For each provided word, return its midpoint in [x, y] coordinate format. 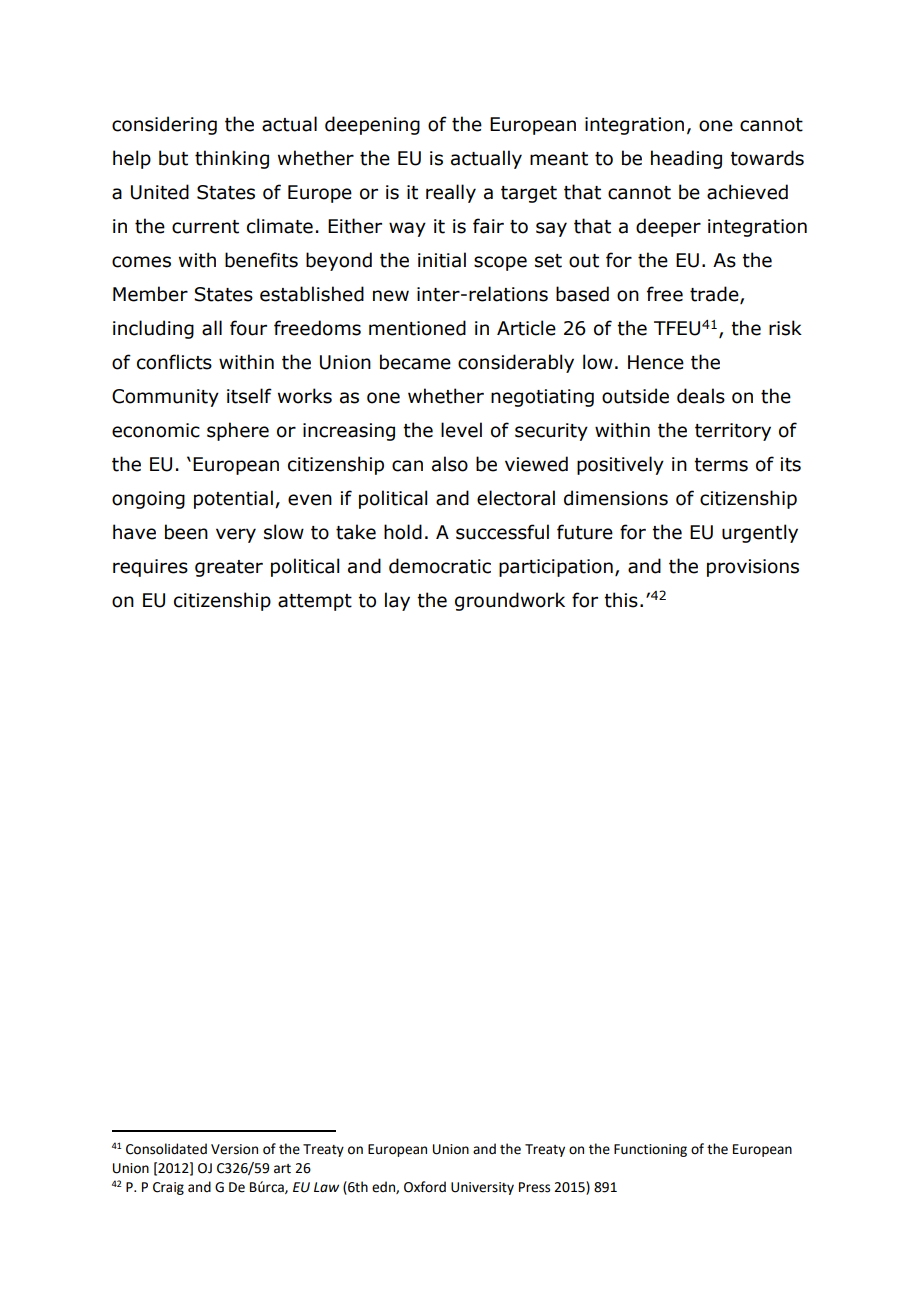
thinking [232, 159]
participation [556, 568]
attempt [315, 602]
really [451, 193]
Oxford [425, 1187]
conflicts [174, 362]
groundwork [510, 601]
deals [701, 396]
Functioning [650, 1150]
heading [686, 159]
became [415, 362]
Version [234, 1149]
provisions [753, 568]
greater [229, 568]
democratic [440, 566]
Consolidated [166, 1149]
